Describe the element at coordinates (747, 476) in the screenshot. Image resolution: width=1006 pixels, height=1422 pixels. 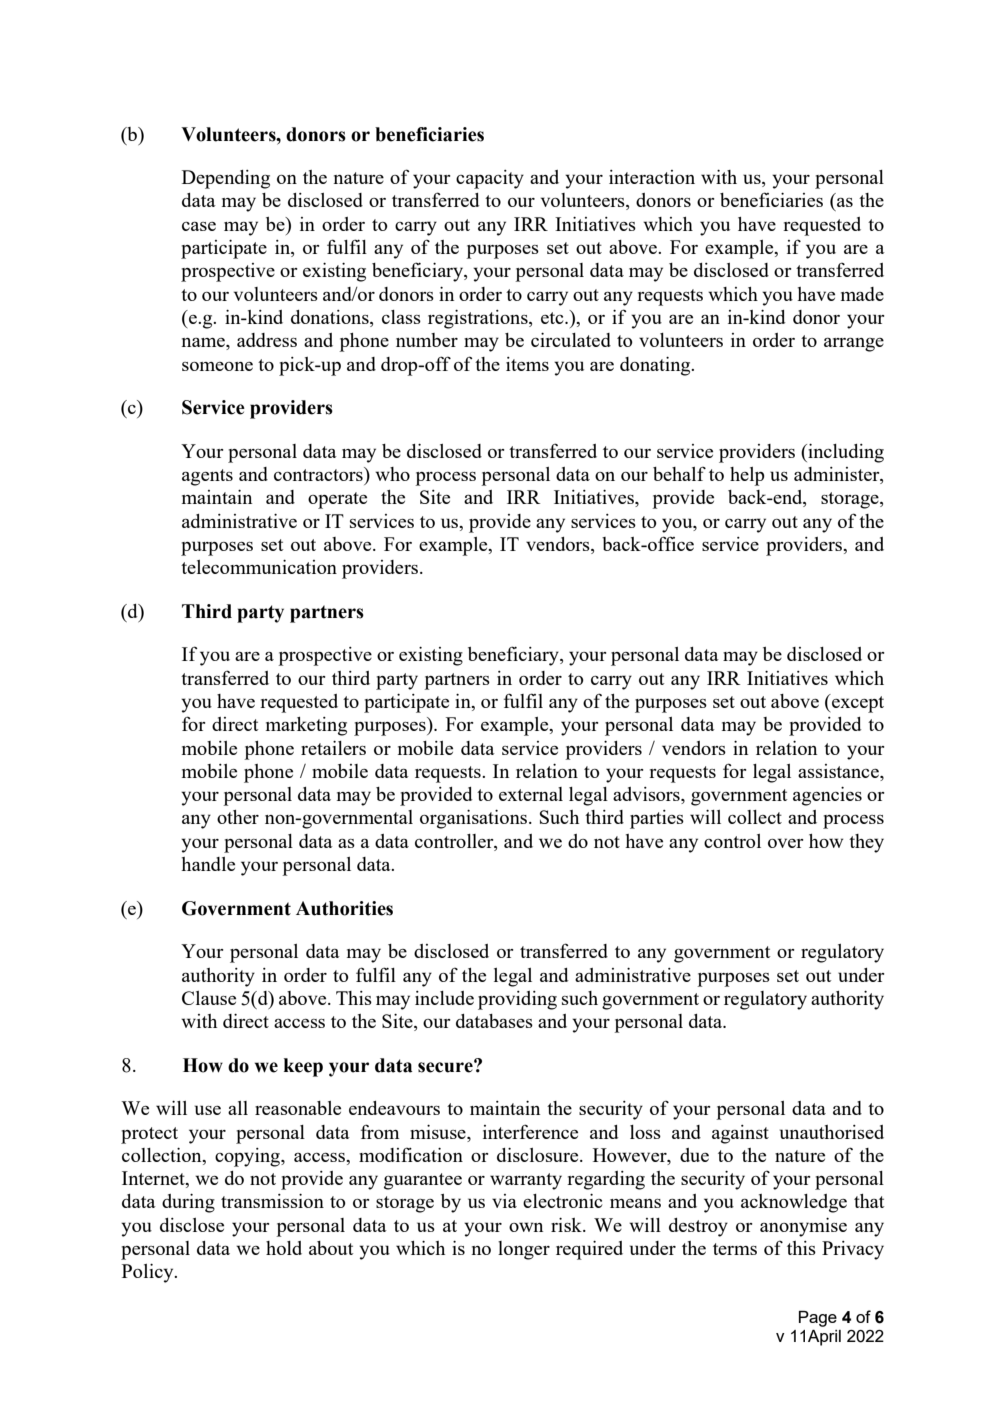
I see `help` at that location.
